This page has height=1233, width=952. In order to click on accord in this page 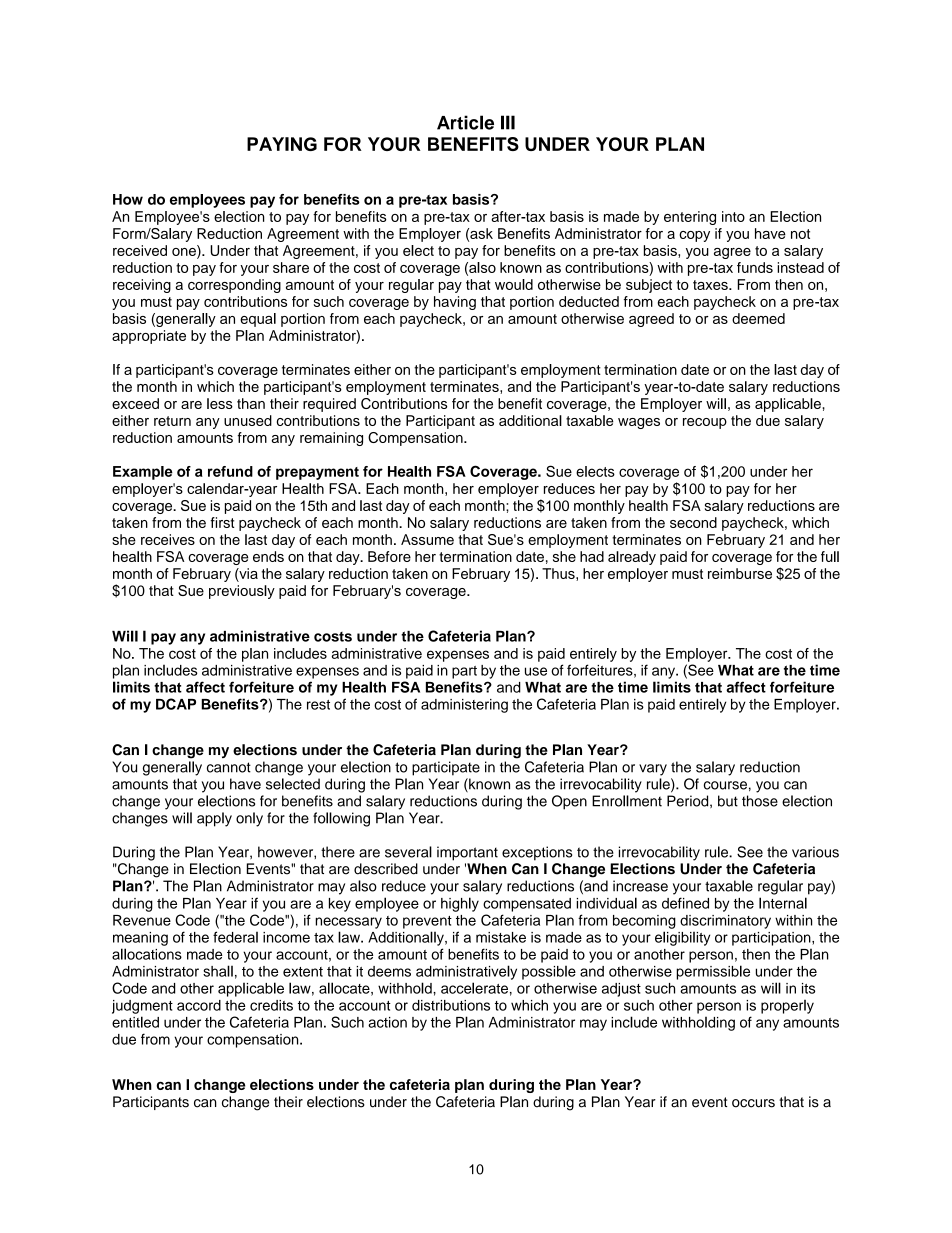, I will do `click(199, 1005)`.
